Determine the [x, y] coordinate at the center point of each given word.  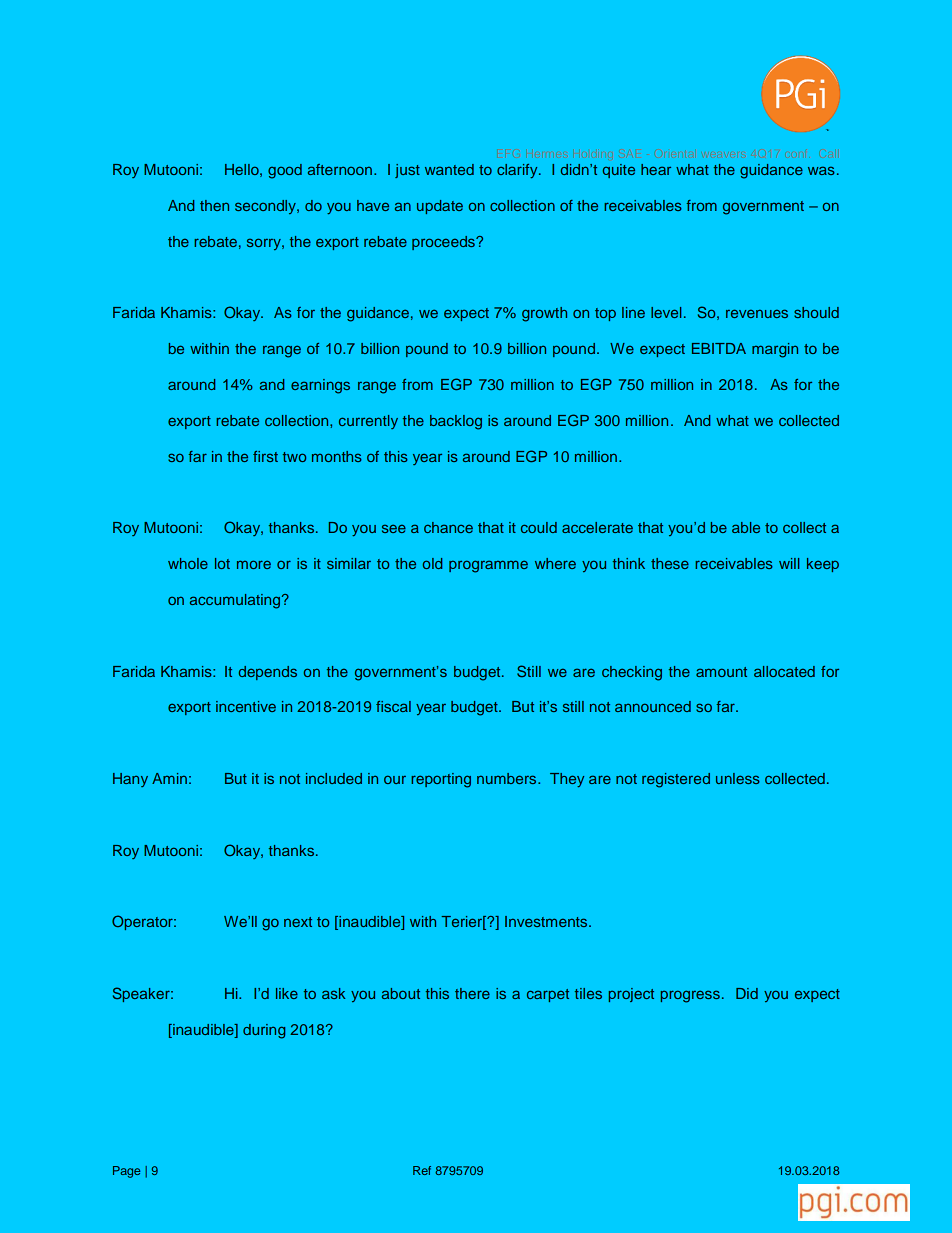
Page [126, 1172]
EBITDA [719, 348]
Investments [547, 921]
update [440, 207]
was [821, 170]
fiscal [393, 706]
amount [721, 672]
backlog [456, 422]
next [298, 922]
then [214, 205]
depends [268, 673]
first [265, 456]
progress [690, 996]
